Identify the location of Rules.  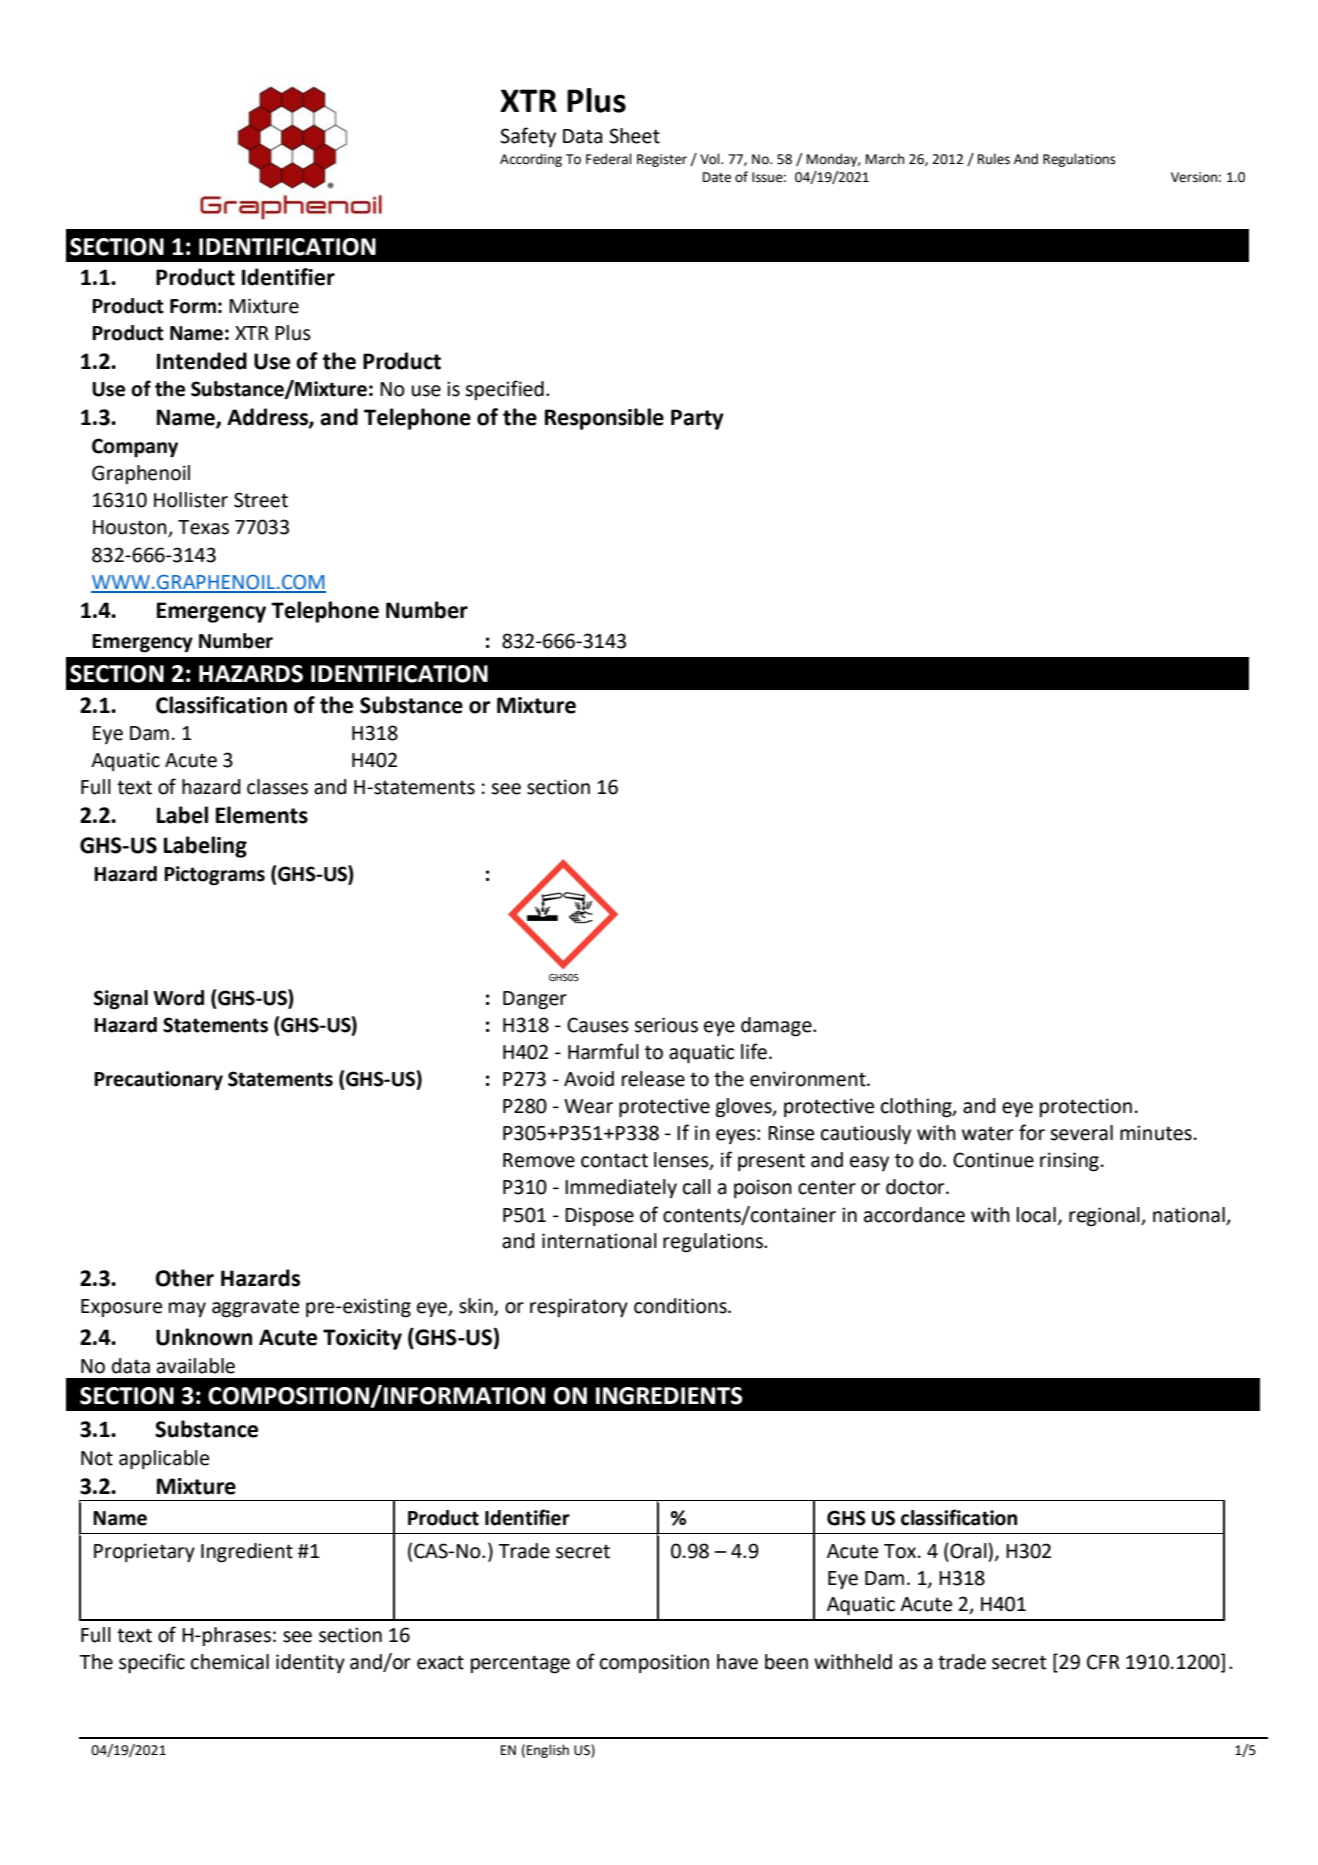
(994, 159).
